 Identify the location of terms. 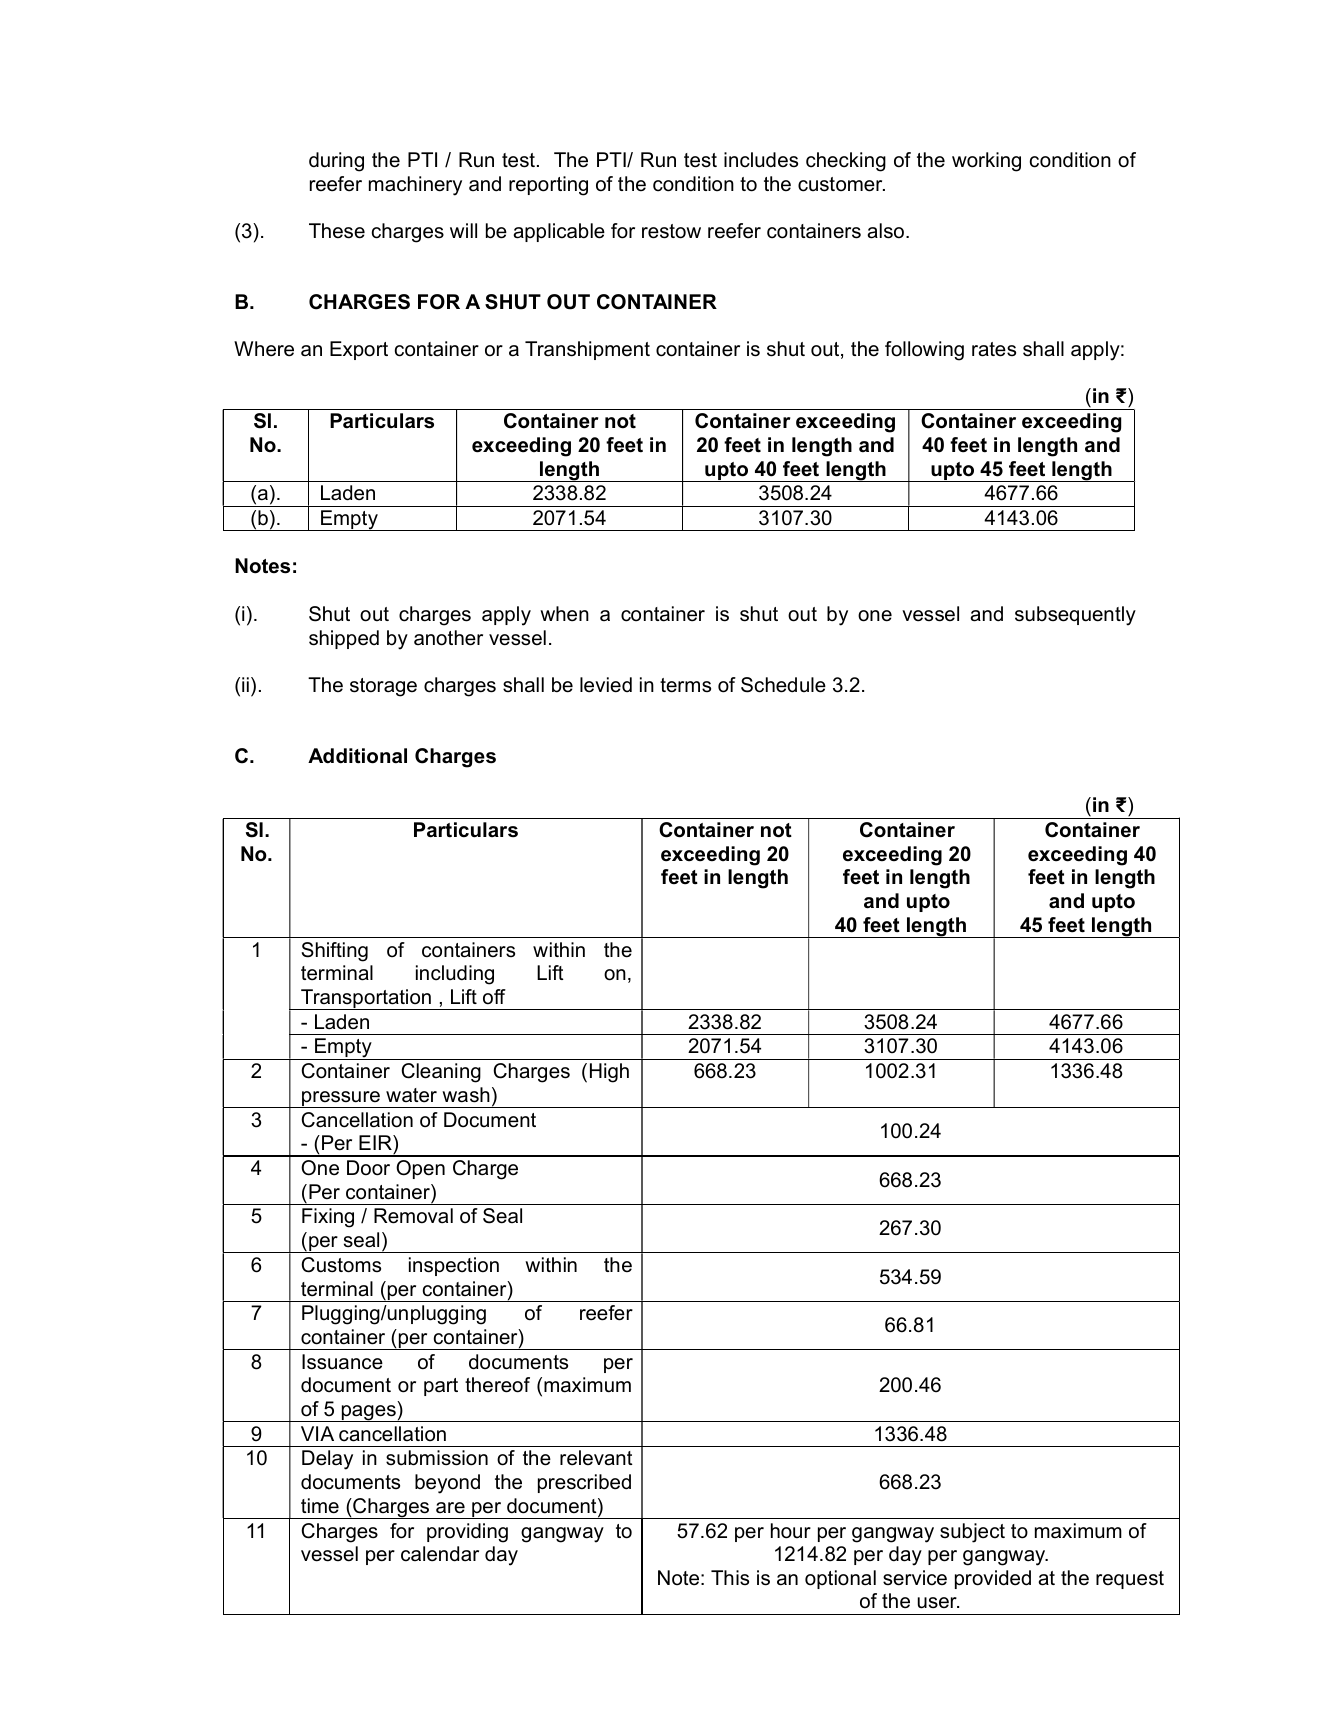
(685, 685).
